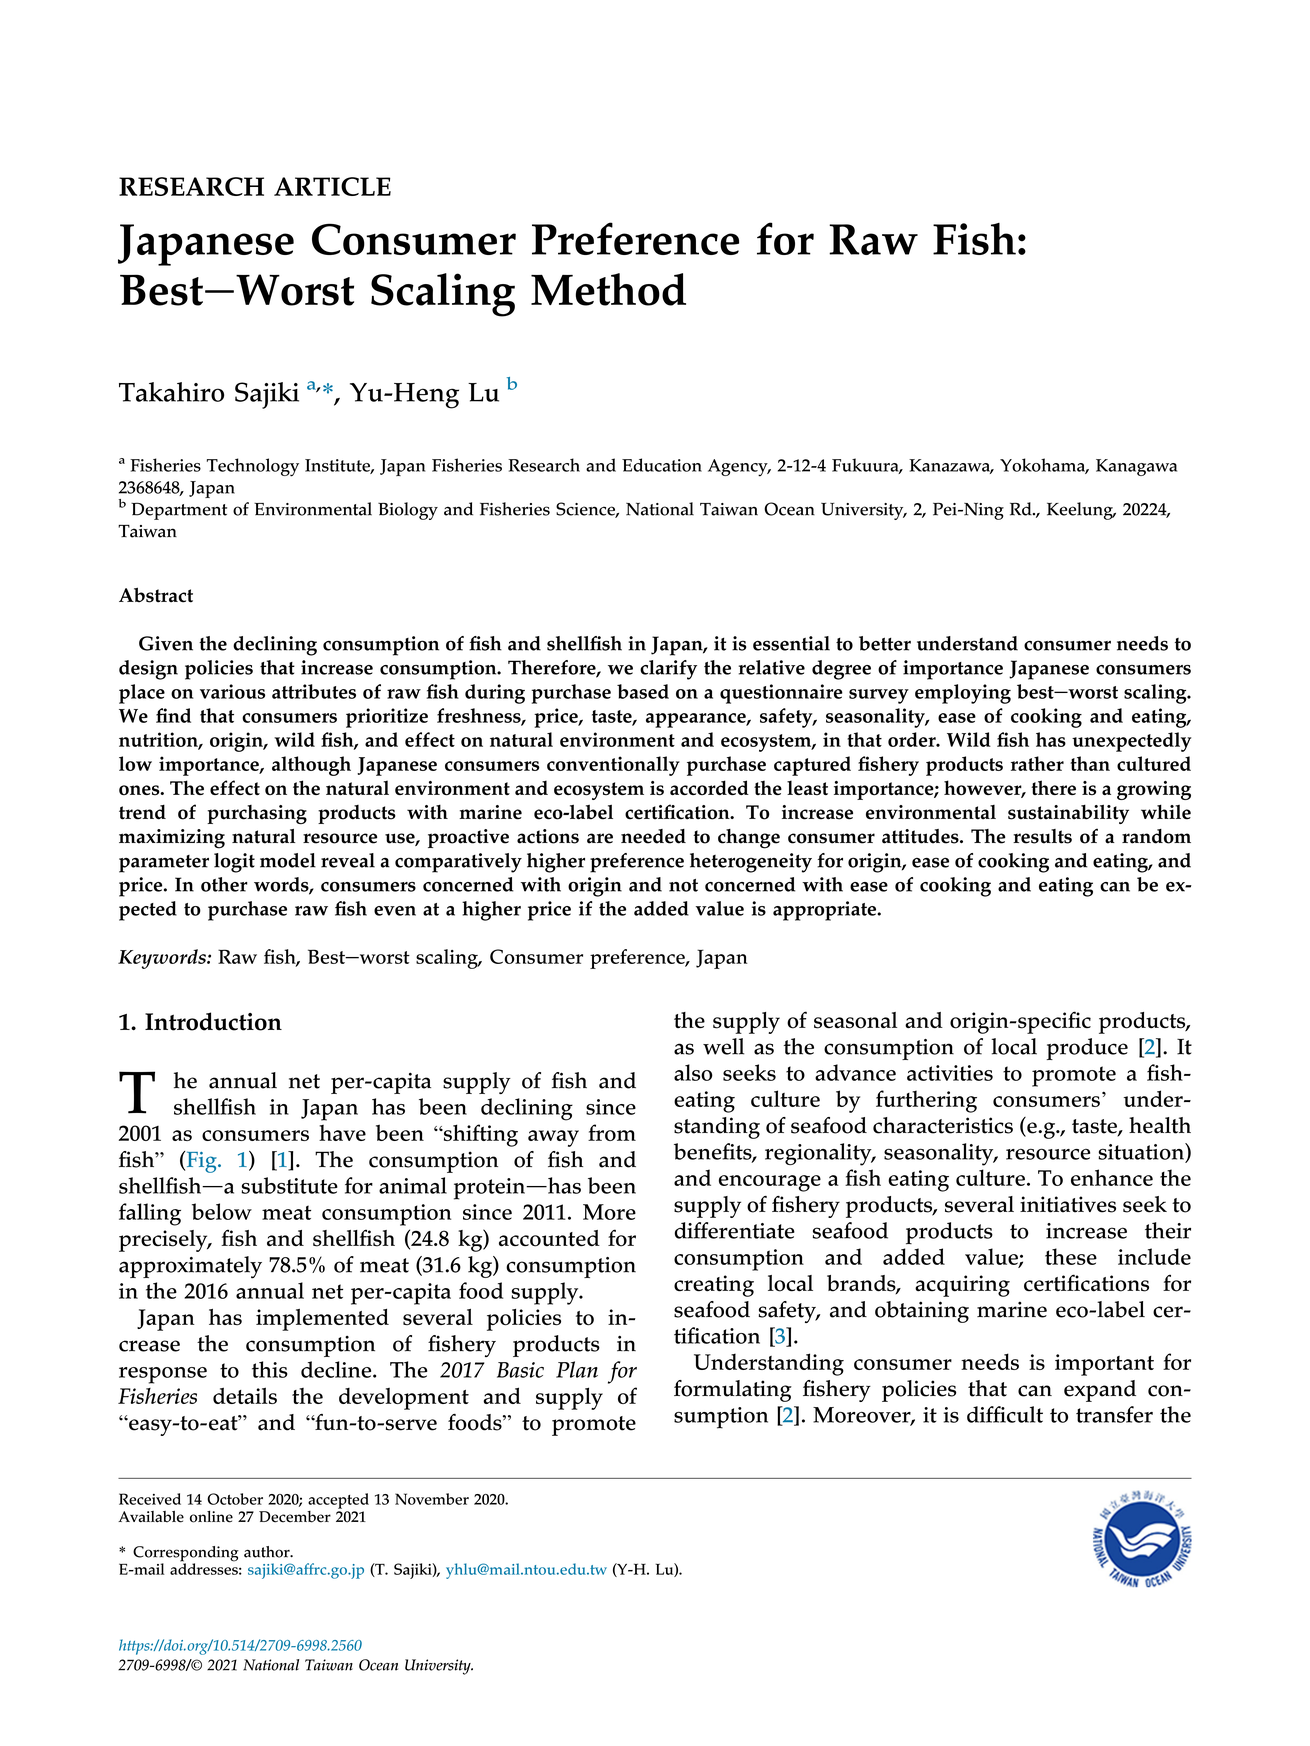 The height and width of the screenshot is (1746, 1310). Describe the element at coordinates (733, 1391) in the screenshot. I see `formulating` at that location.
